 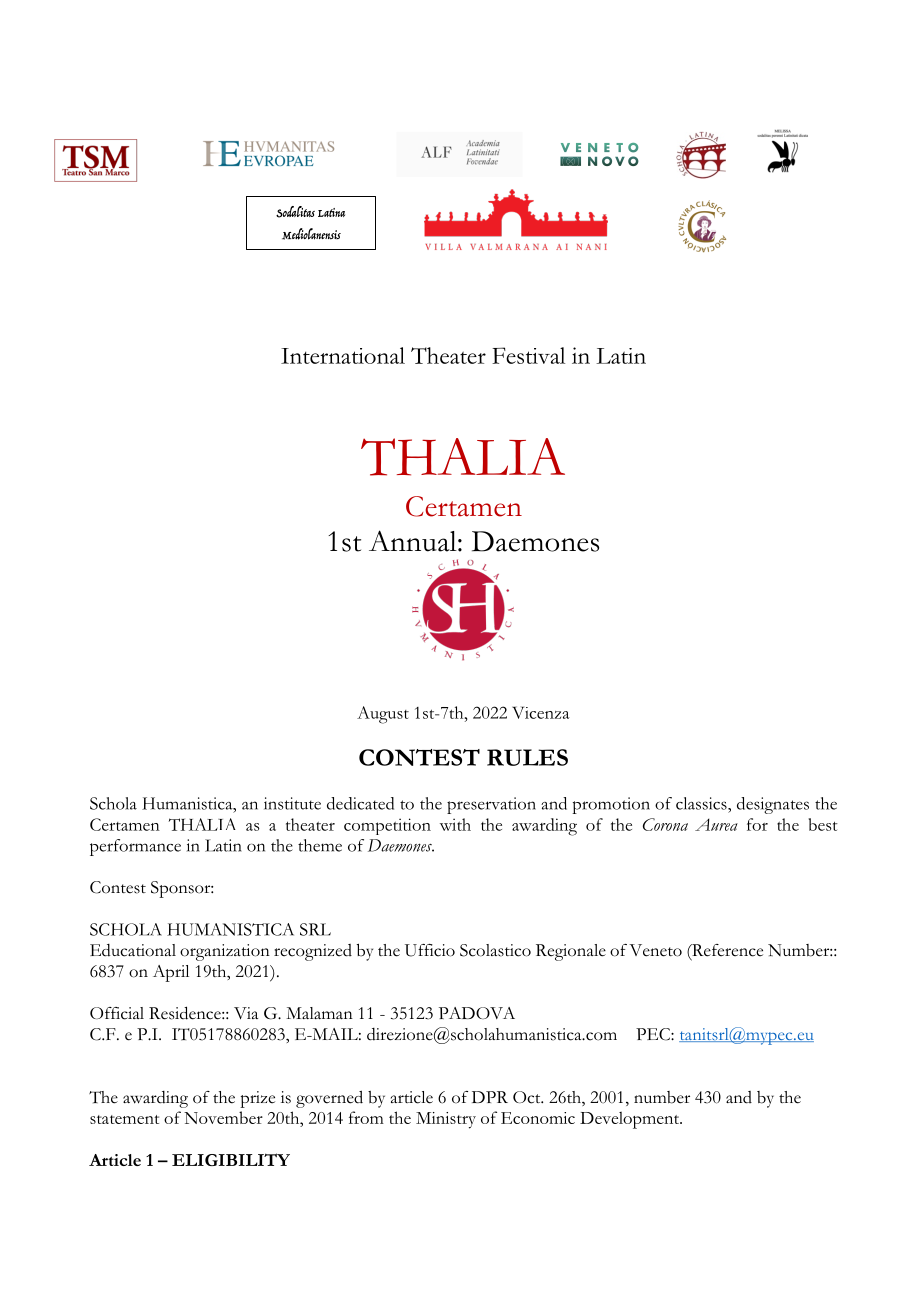 What do you see at coordinates (135, 847) in the page?
I see `performance` at bounding box center [135, 847].
